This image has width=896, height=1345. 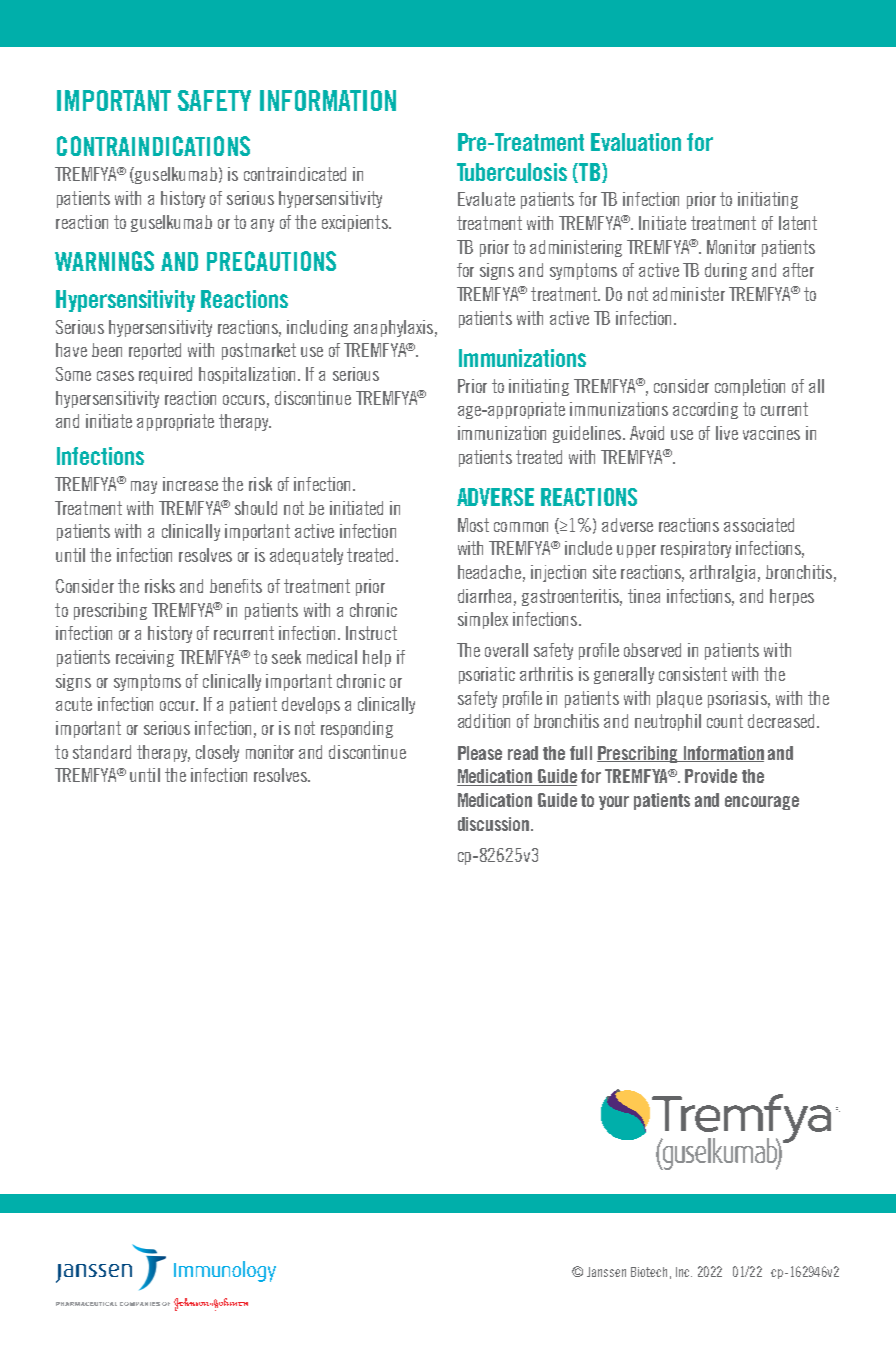 I want to click on live, so click(x=727, y=433).
